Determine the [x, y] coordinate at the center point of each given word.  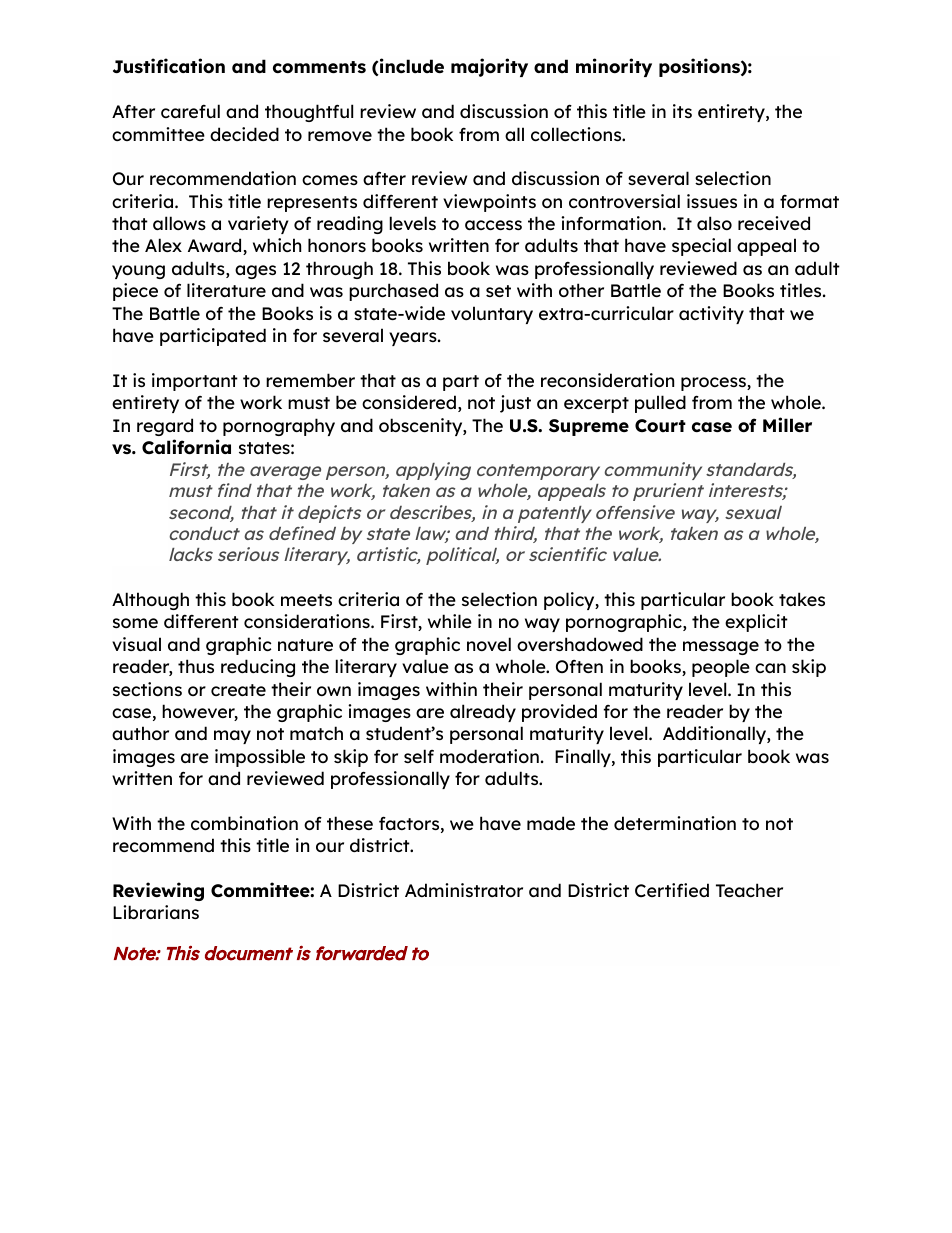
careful [190, 111]
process [714, 384]
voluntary [492, 315]
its [682, 111]
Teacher [749, 890]
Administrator [464, 890]
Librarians [156, 912]
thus [196, 666]
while [450, 621]
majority [489, 67]
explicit [756, 623]
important [195, 382]
